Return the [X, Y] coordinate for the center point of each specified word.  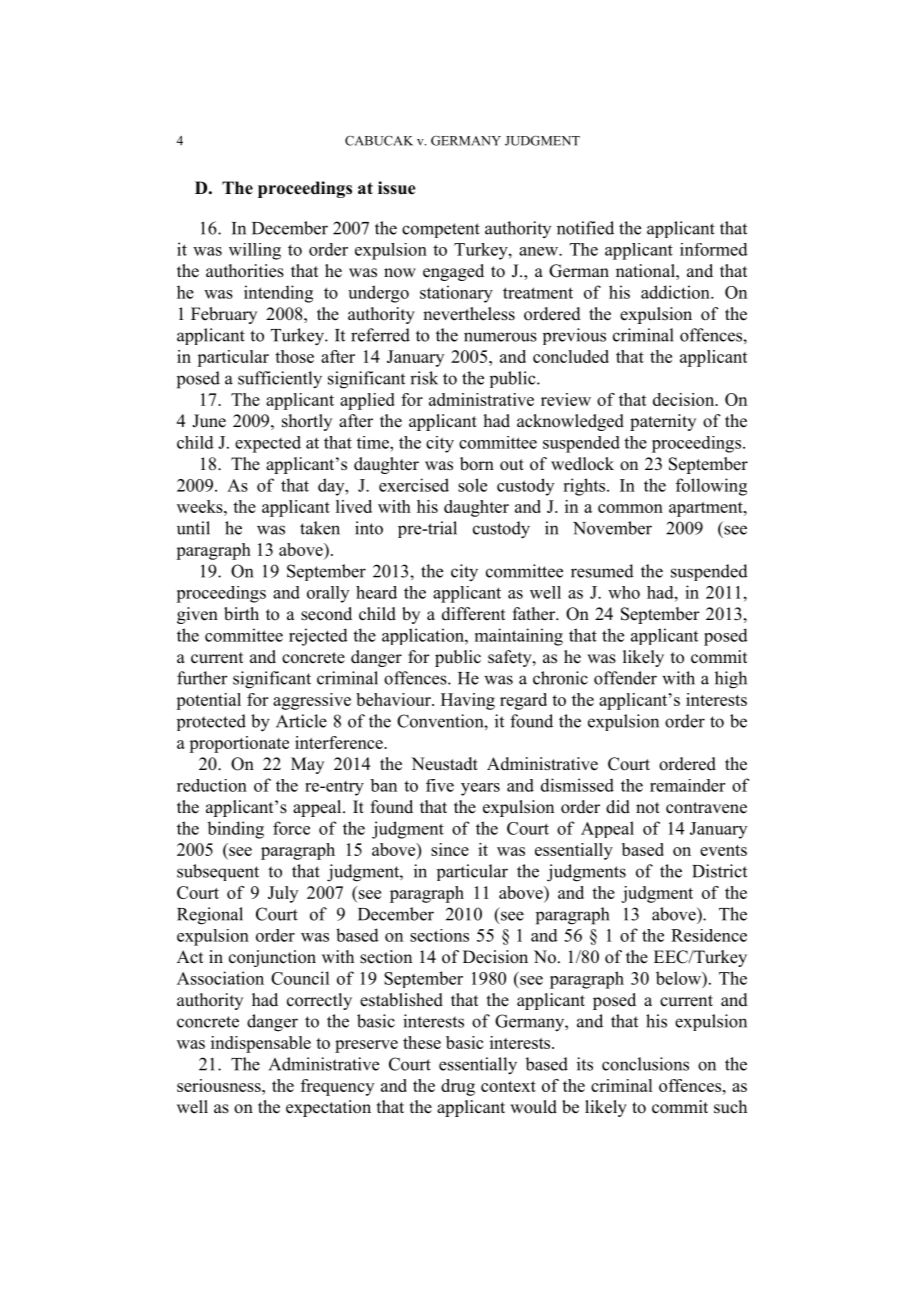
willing [255, 251]
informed [714, 249]
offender [625, 678]
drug [458, 1087]
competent [441, 230]
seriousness [220, 1085]
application [424, 636]
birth [241, 614]
